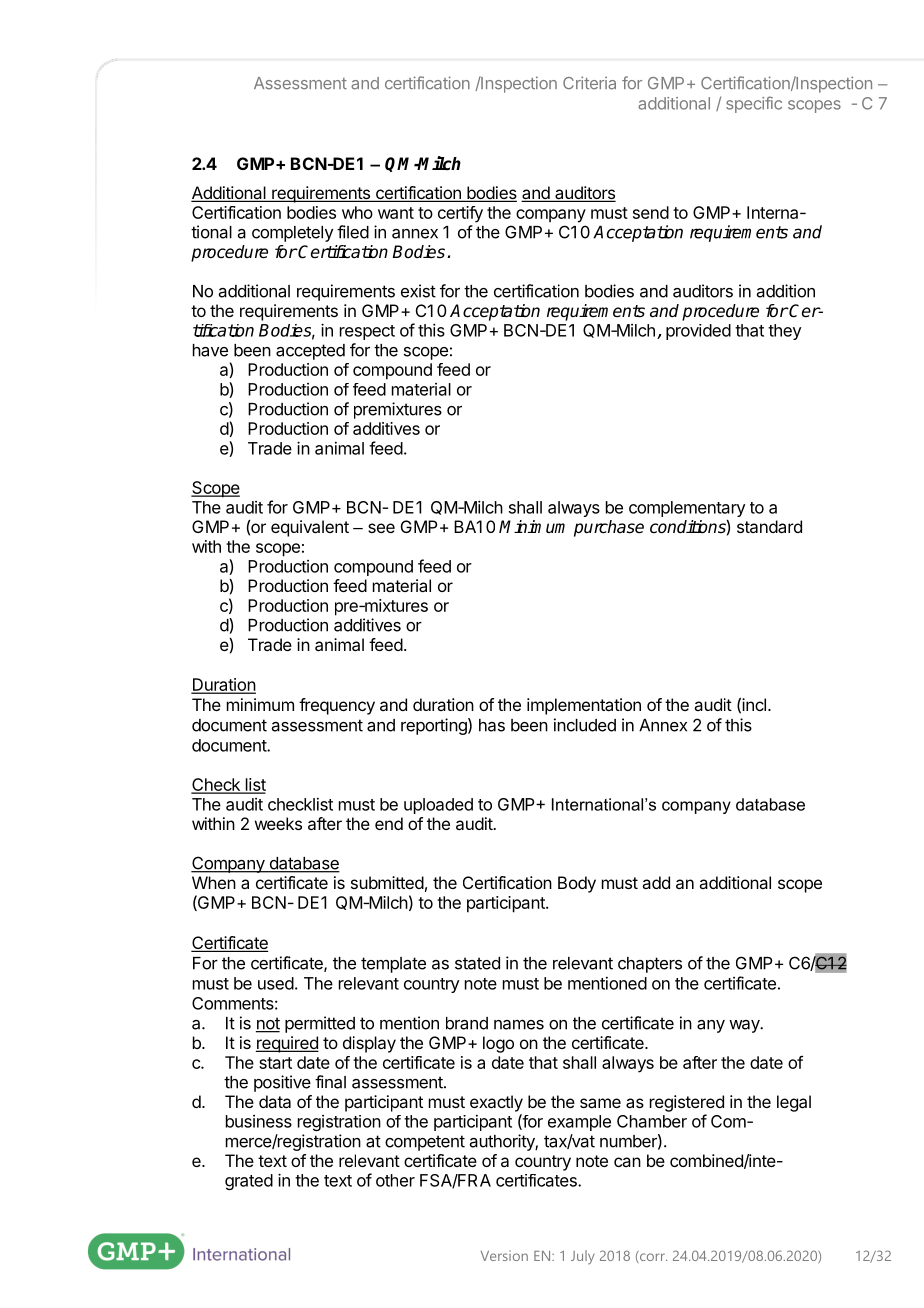  What do you see at coordinates (769, 526) in the screenshot?
I see `standard` at bounding box center [769, 526].
